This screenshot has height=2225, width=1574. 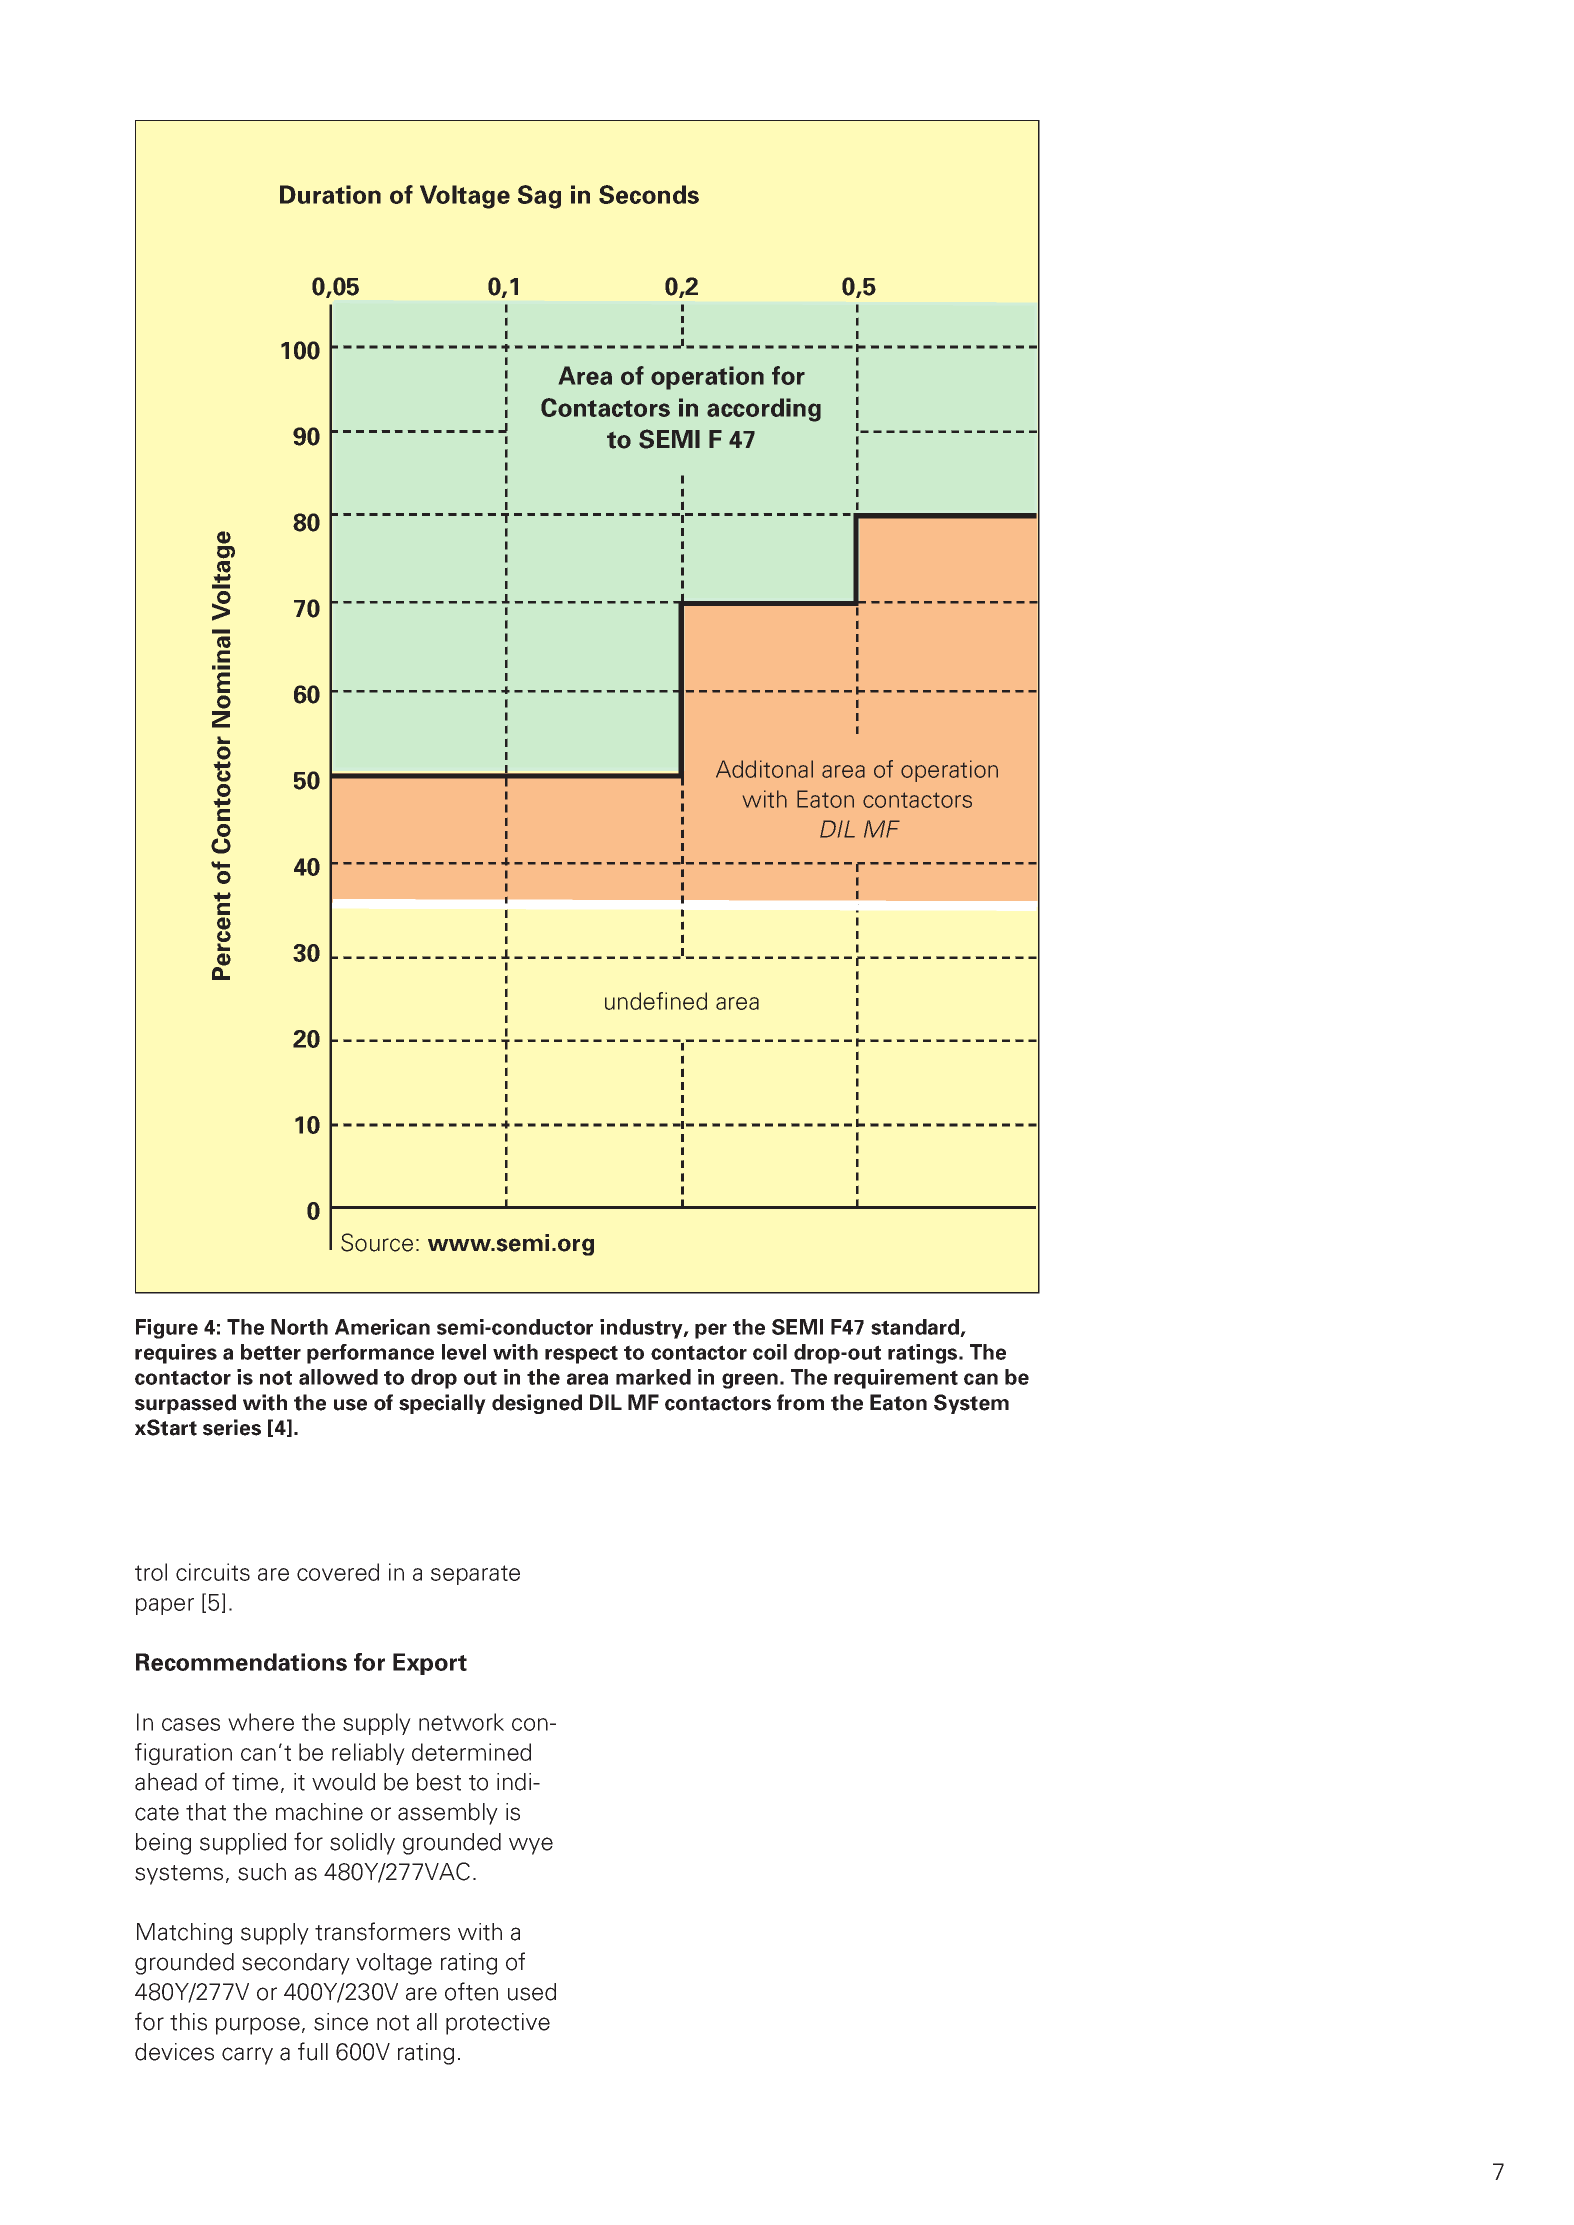 What do you see at coordinates (770, 1352) in the screenshot?
I see `coil` at bounding box center [770, 1352].
